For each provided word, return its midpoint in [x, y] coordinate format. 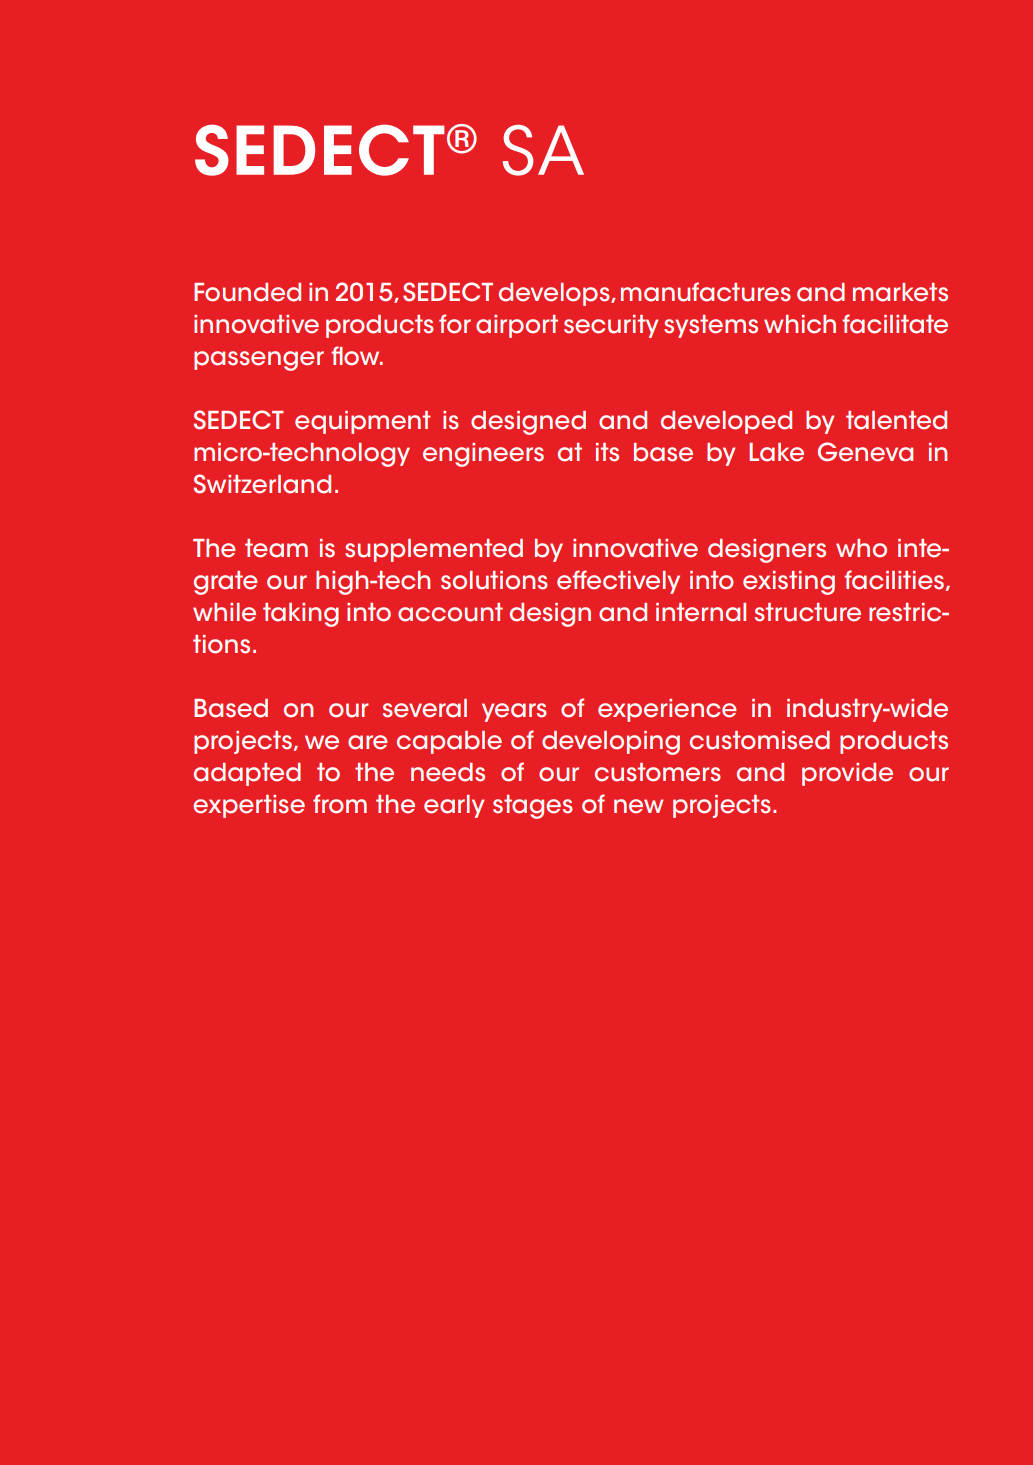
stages [533, 807]
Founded [247, 292]
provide [847, 774]
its [607, 452]
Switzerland [262, 484]
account [450, 612]
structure [808, 612]
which [800, 324]
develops [555, 294]
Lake [776, 452]
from [340, 804]
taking [301, 615]
